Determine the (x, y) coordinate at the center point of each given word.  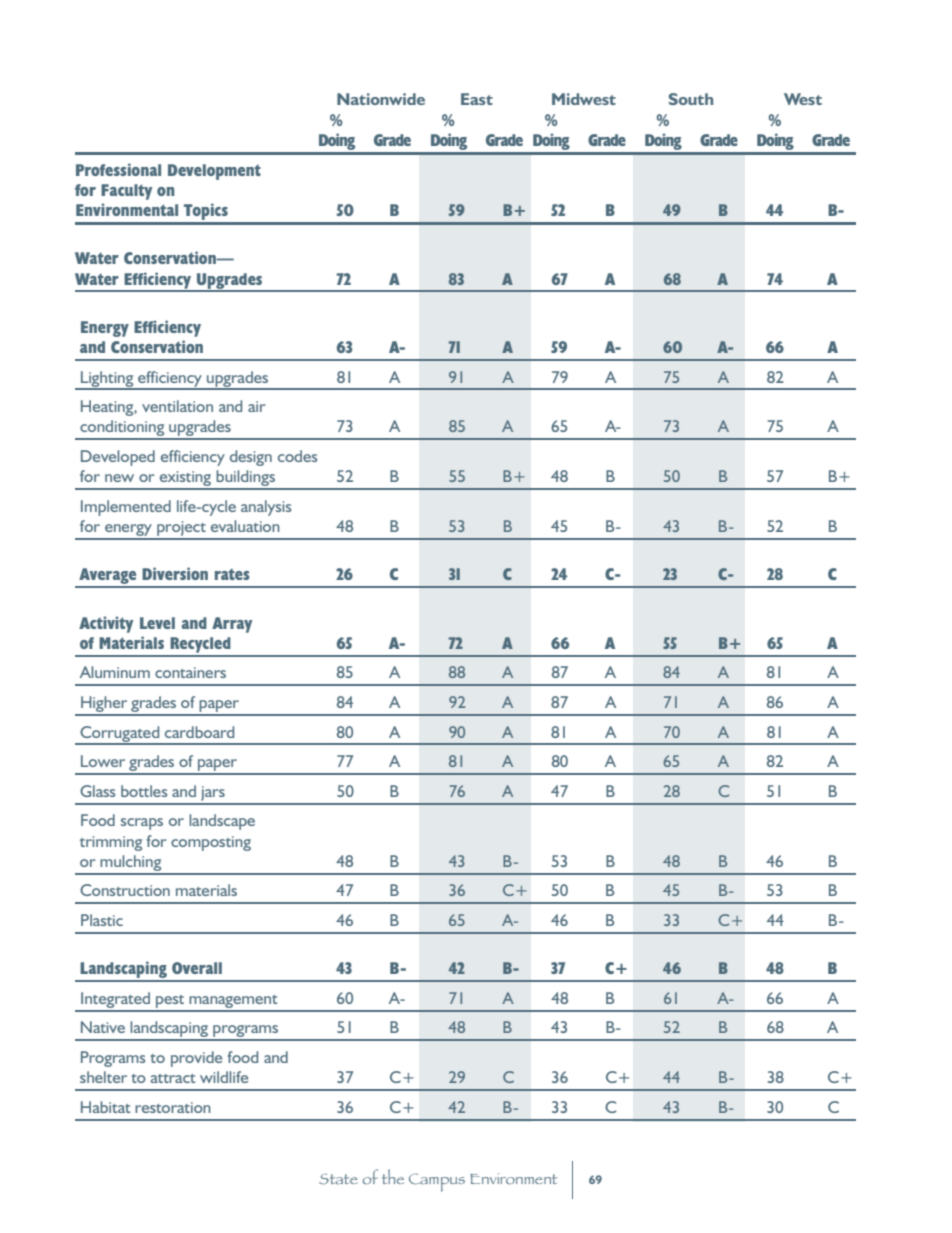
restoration (173, 1107)
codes (297, 456)
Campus (437, 1182)
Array (232, 625)
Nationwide (381, 99)
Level (157, 623)
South (691, 99)
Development (214, 172)
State (338, 1179)
